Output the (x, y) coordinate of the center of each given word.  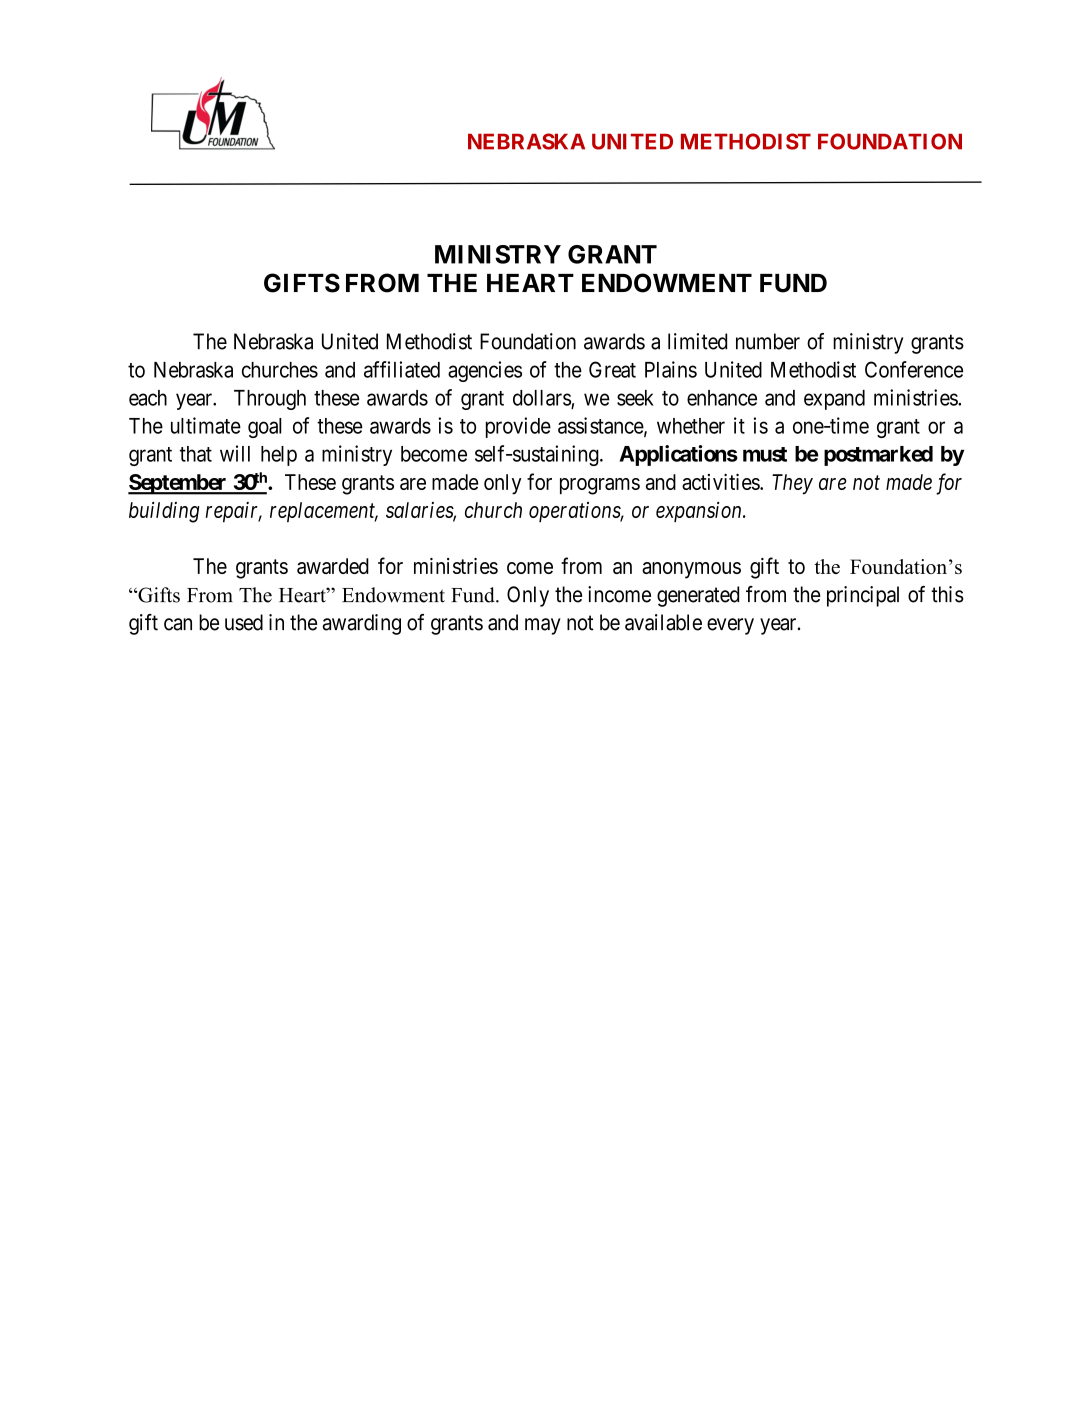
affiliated (402, 369)
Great (612, 369)
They (792, 484)
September (178, 484)
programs (600, 486)
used (244, 622)
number (768, 341)
